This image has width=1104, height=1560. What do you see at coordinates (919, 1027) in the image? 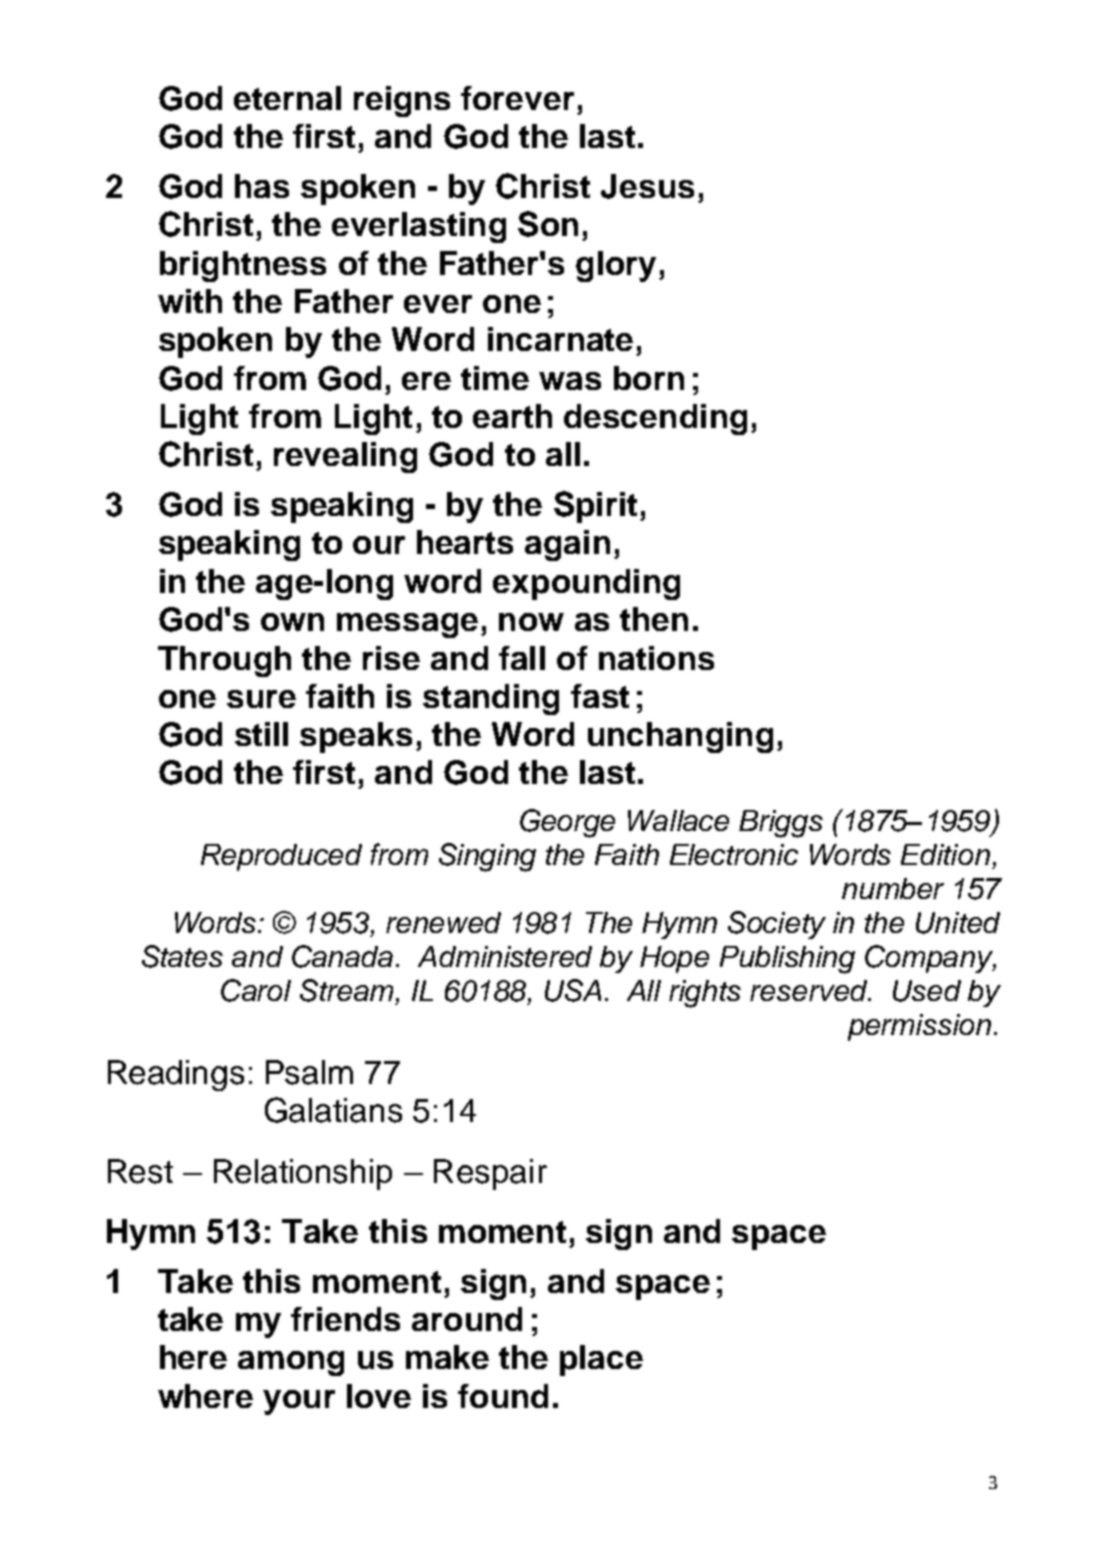
I see `permission` at bounding box center [919, 1027].
